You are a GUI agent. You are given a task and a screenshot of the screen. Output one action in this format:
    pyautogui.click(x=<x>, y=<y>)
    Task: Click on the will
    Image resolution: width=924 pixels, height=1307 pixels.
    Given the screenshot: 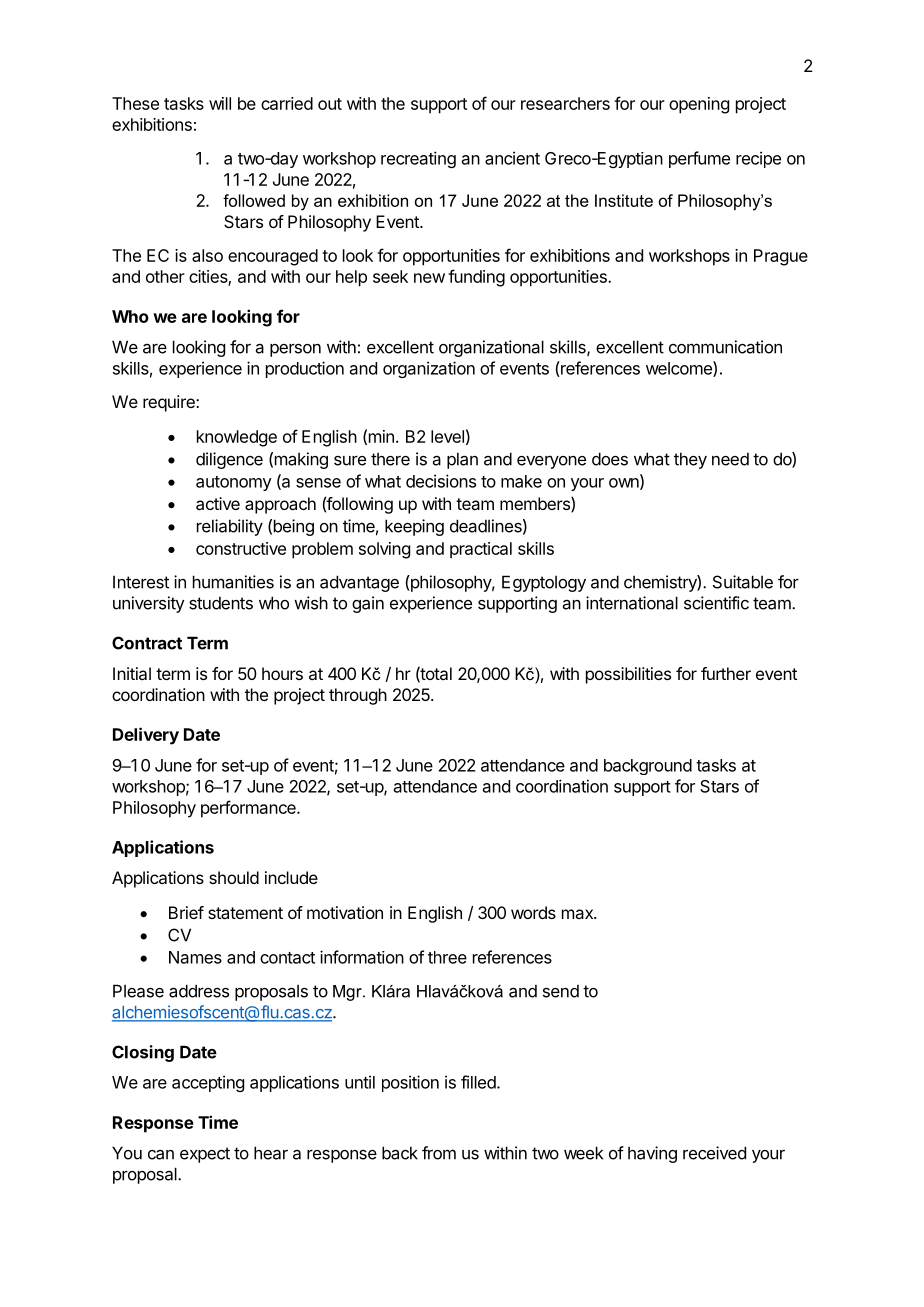 What is the action you would take?
    pyautogui.click(x=220, y=103)
